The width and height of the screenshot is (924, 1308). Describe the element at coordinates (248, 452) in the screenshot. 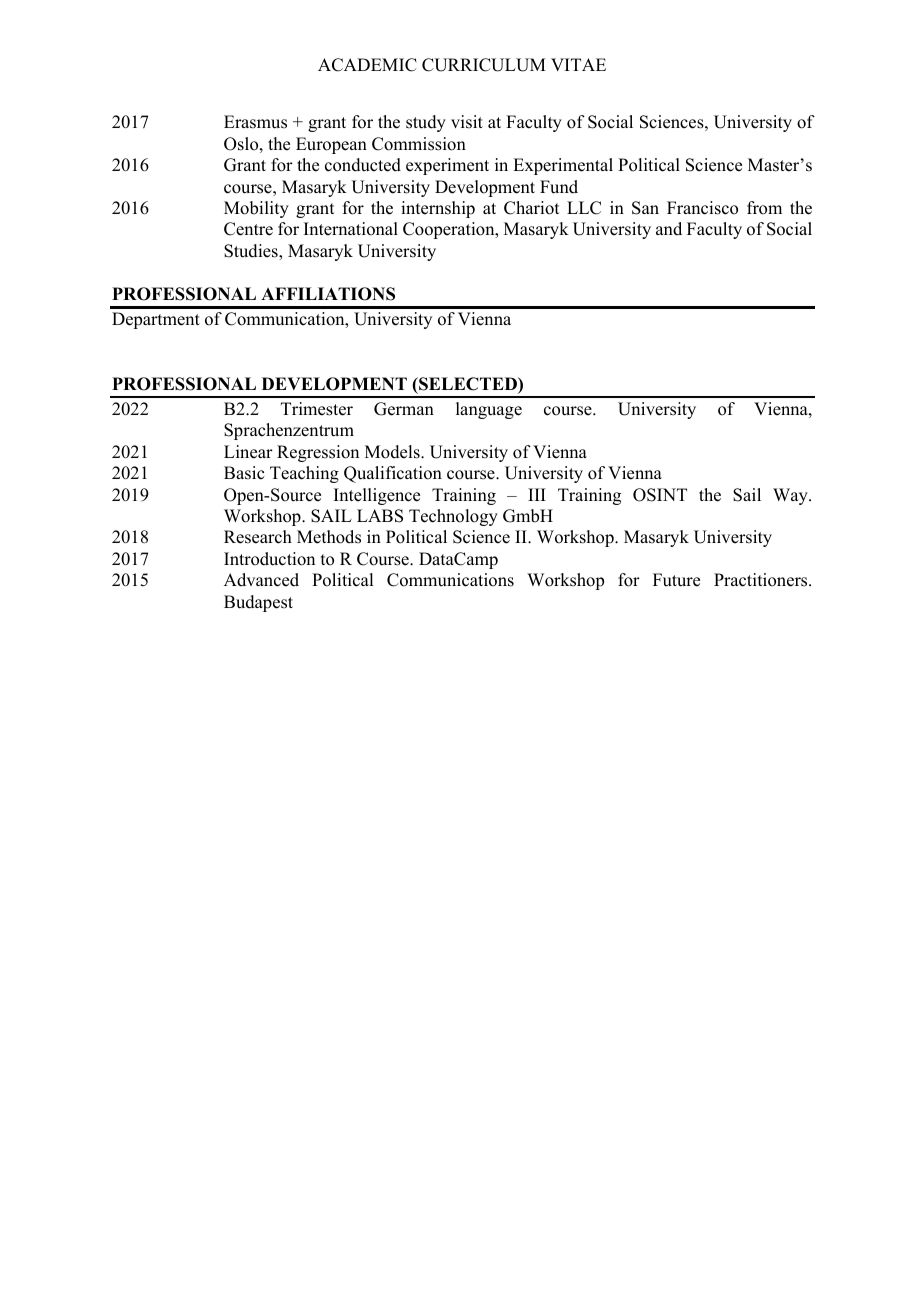

I see `Linear` at that location.
